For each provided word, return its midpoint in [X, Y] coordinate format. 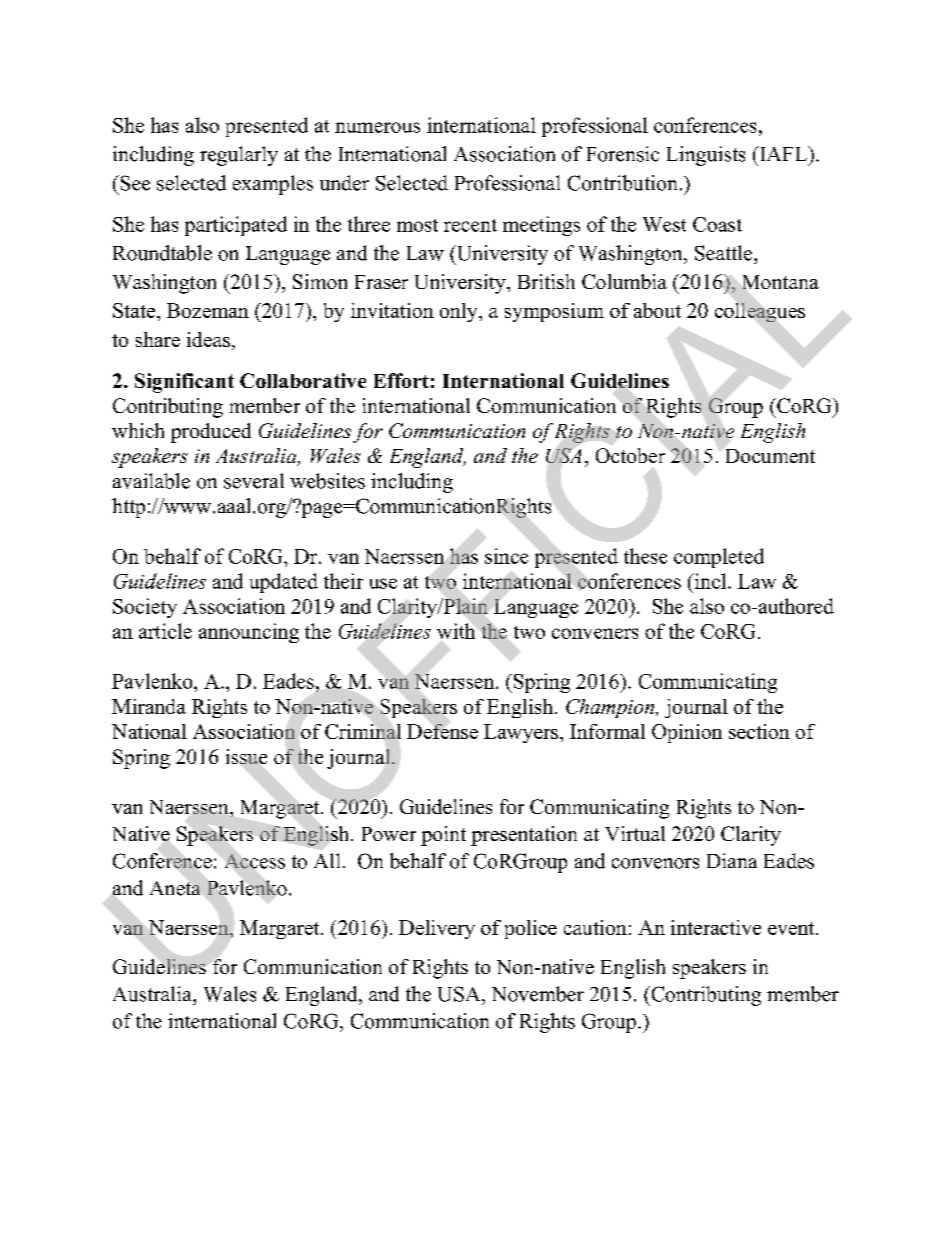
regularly [239, 156]
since [506, 556]
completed [719, 558]
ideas [208, 339]
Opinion [687, 733]
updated [284, 583]
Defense [442, 731]
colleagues [760, 312]
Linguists [706, 156]
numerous [377, 127]
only [460, 312]
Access [255, 861]
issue [246, 756]
